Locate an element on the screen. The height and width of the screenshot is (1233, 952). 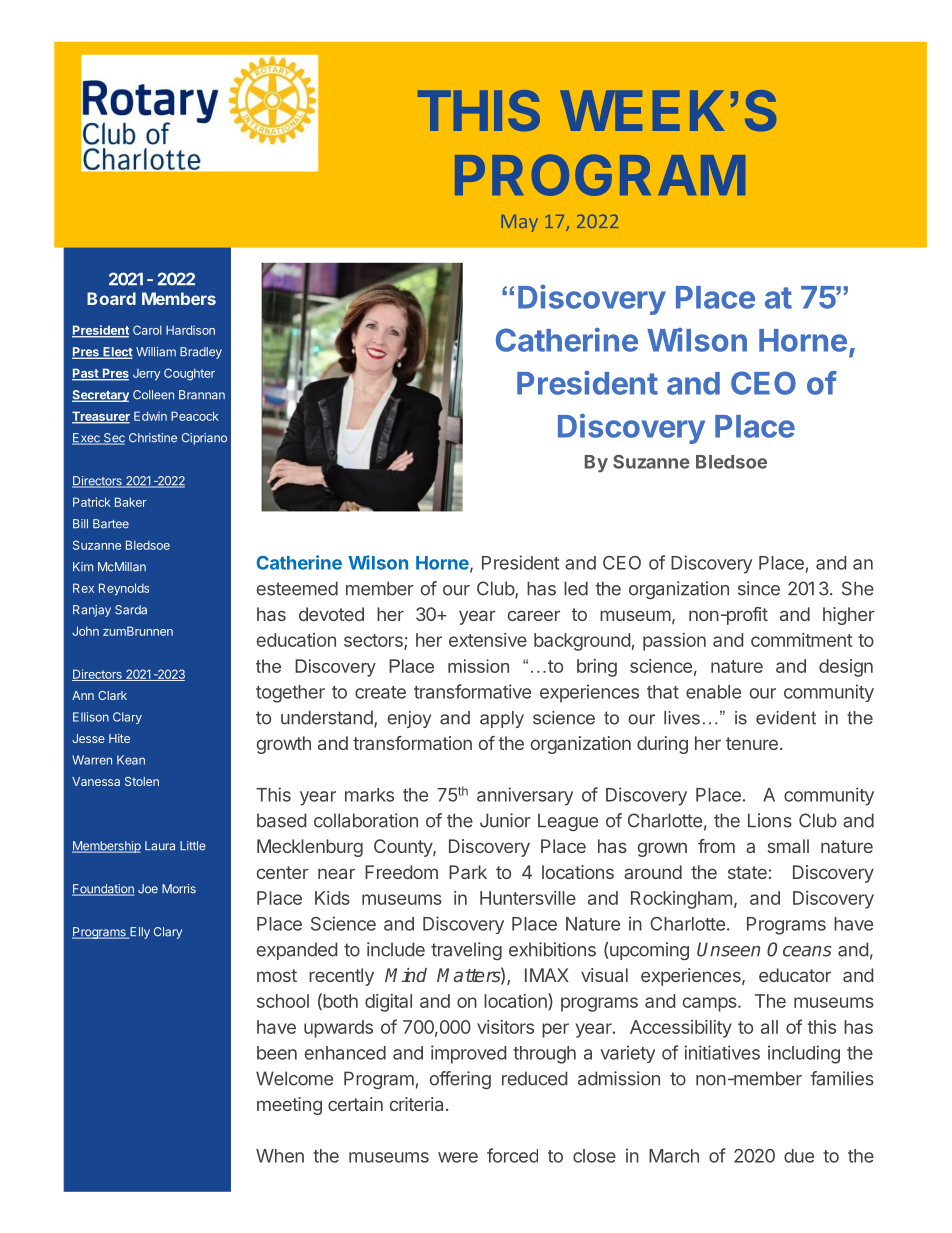
since is located at coordinates (759, 588).
